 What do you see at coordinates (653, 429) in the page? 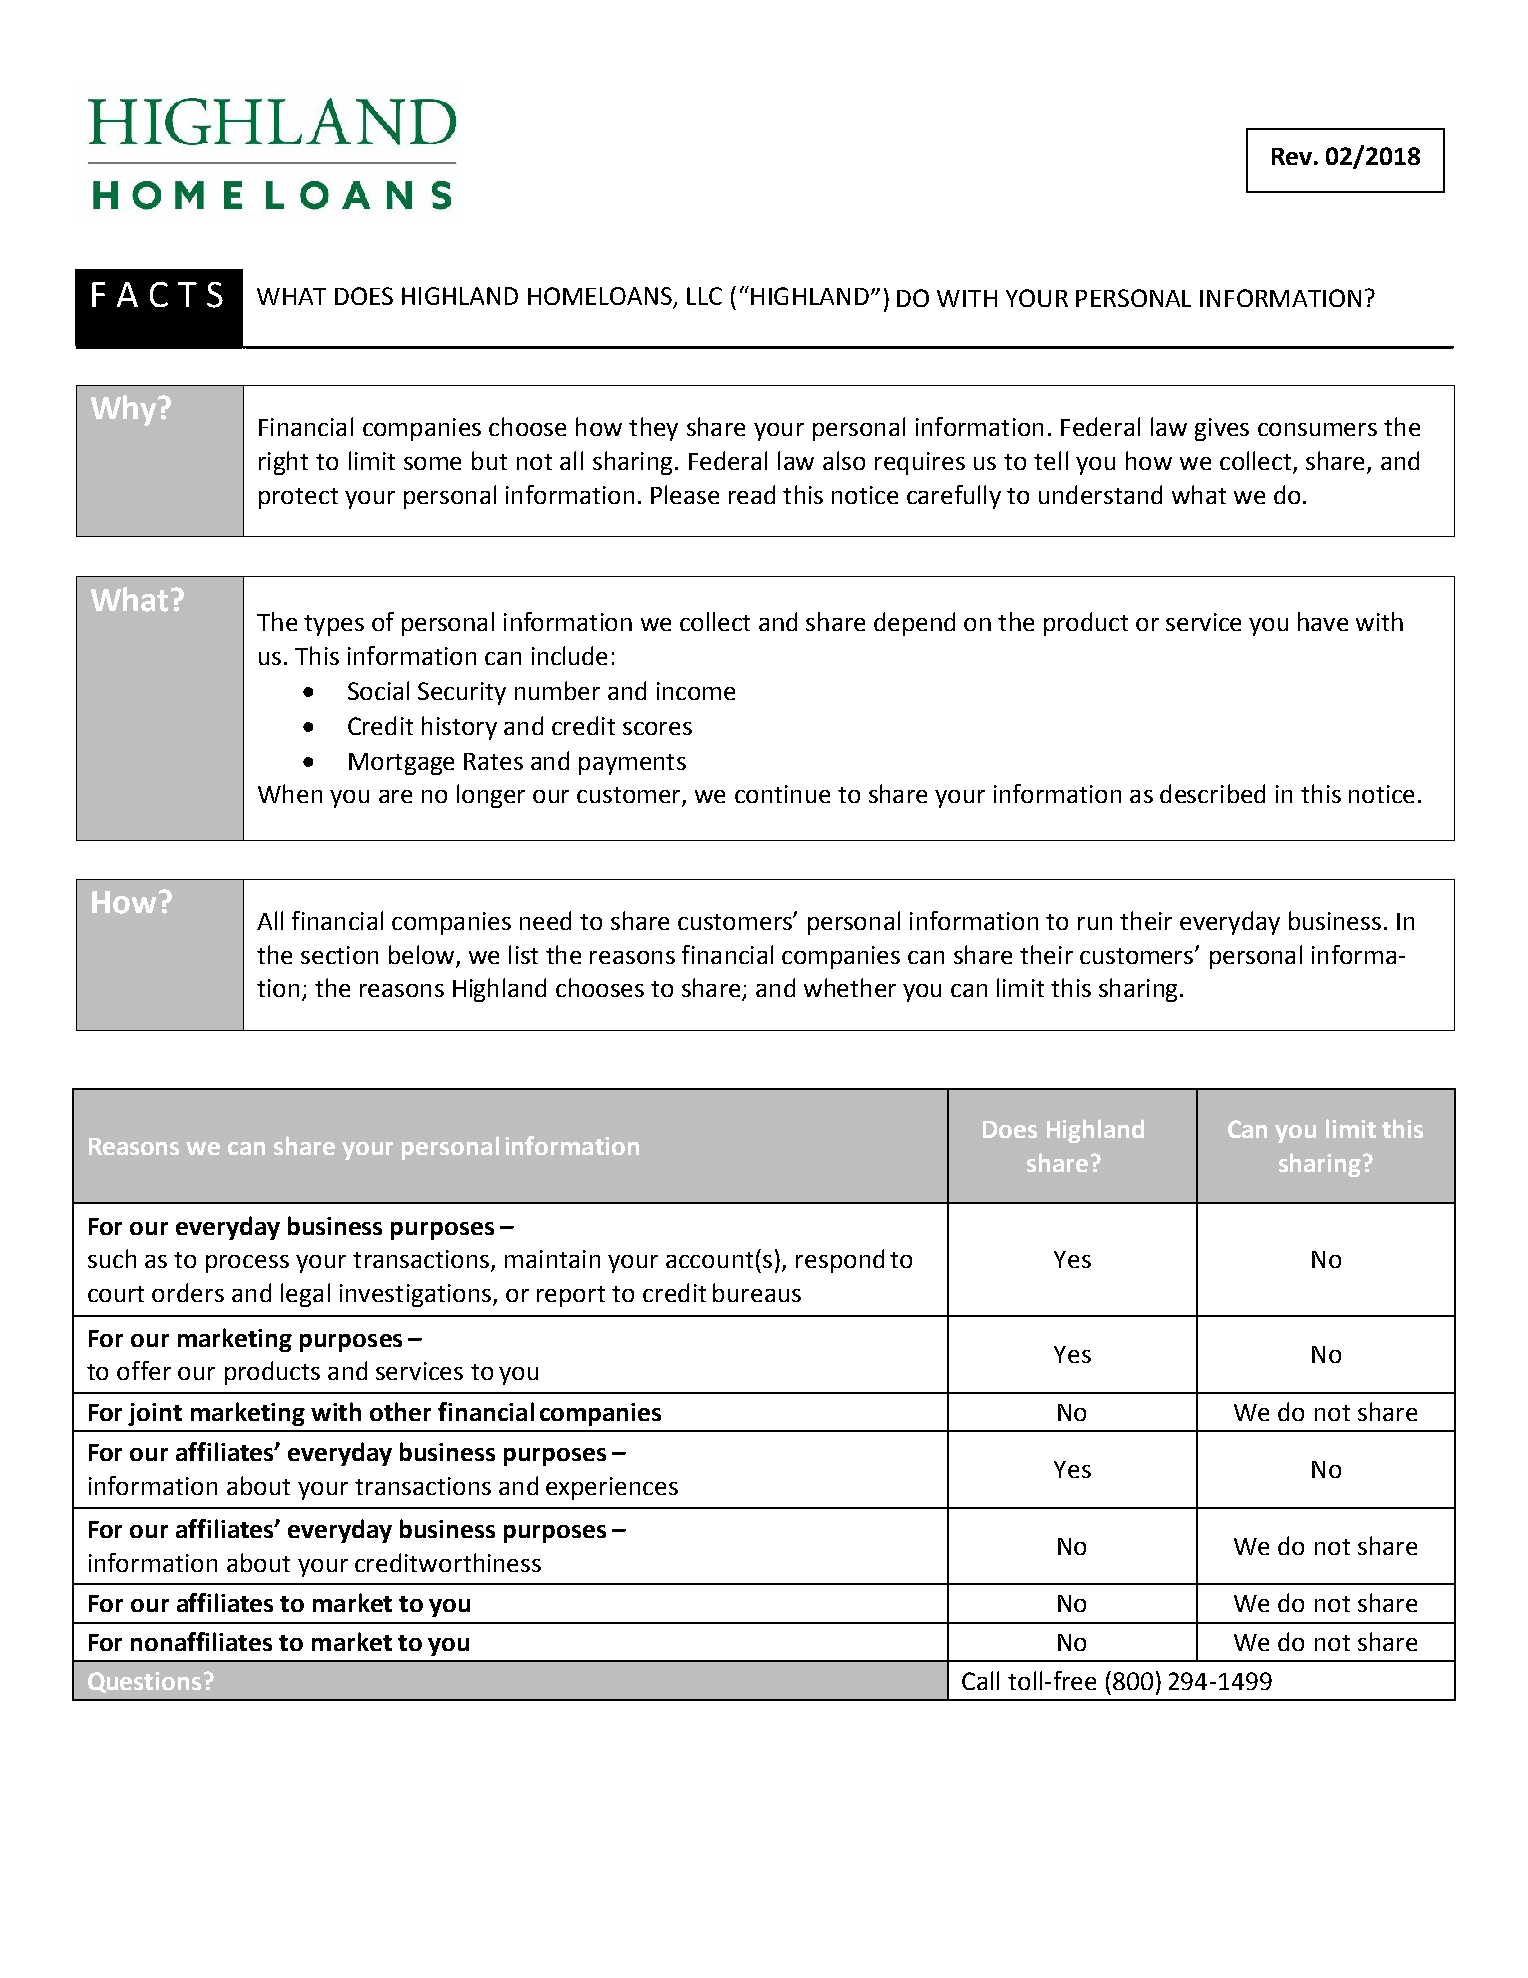
I see `they` at bounding box center [653, 429].
